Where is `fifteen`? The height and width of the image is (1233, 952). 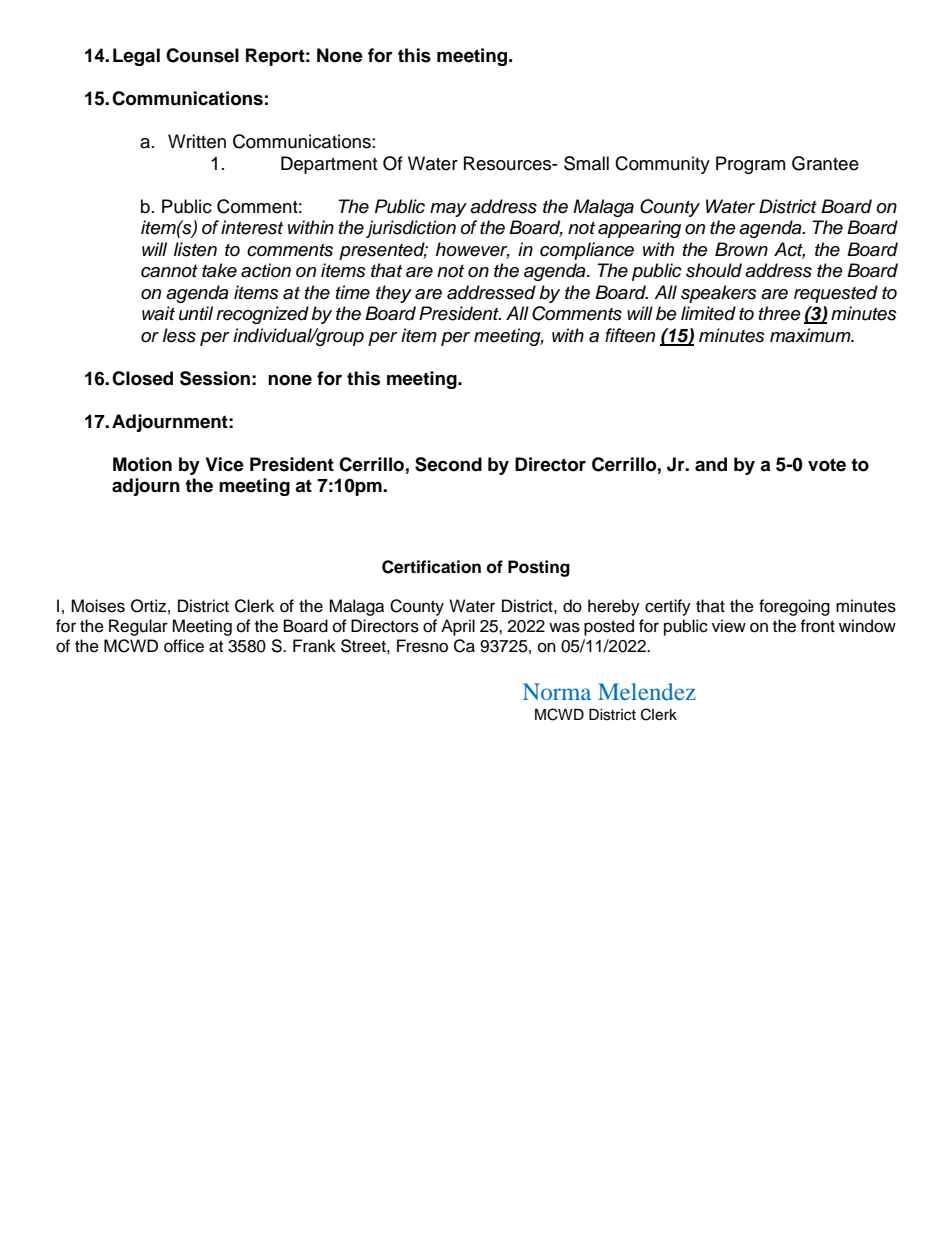 fifteen is located at coordinates (630, 335).
